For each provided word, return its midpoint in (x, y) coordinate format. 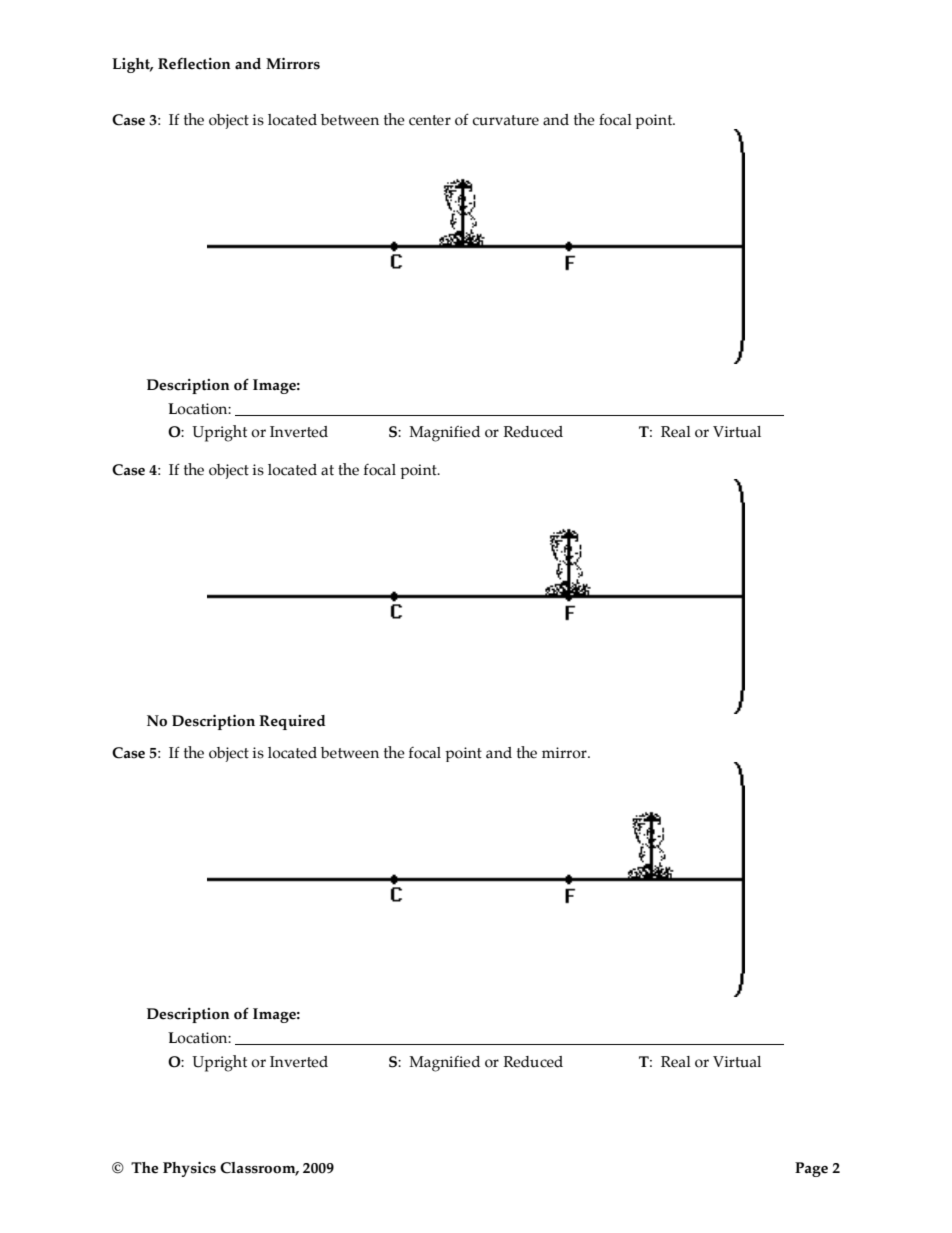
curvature (506, 120)
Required (292, 722)
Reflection (194, 64)
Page (811, 1169)
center (430, 120)
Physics (189, 1169)
